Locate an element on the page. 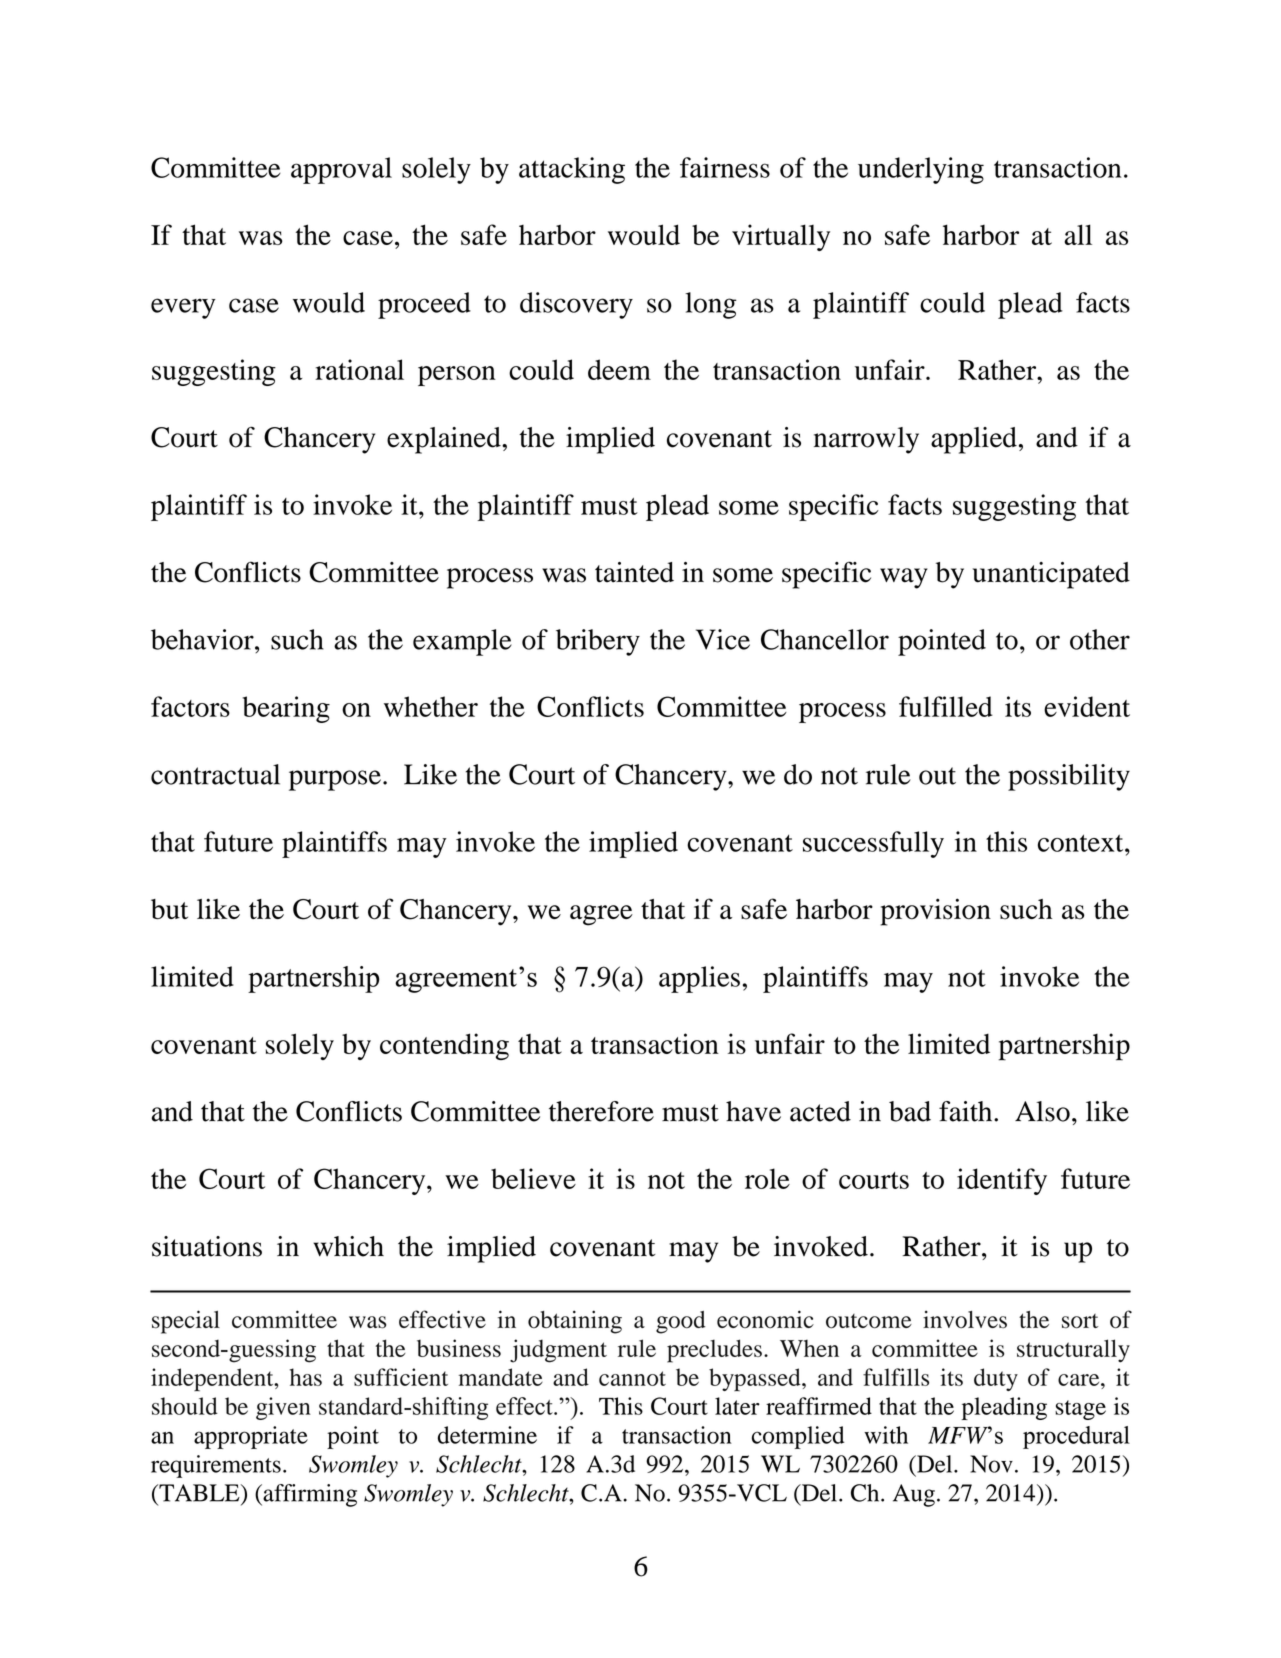 Image resolution: width=1281 pixels, height=1658 pixels. purpose is located at coordinates (335, 780).
